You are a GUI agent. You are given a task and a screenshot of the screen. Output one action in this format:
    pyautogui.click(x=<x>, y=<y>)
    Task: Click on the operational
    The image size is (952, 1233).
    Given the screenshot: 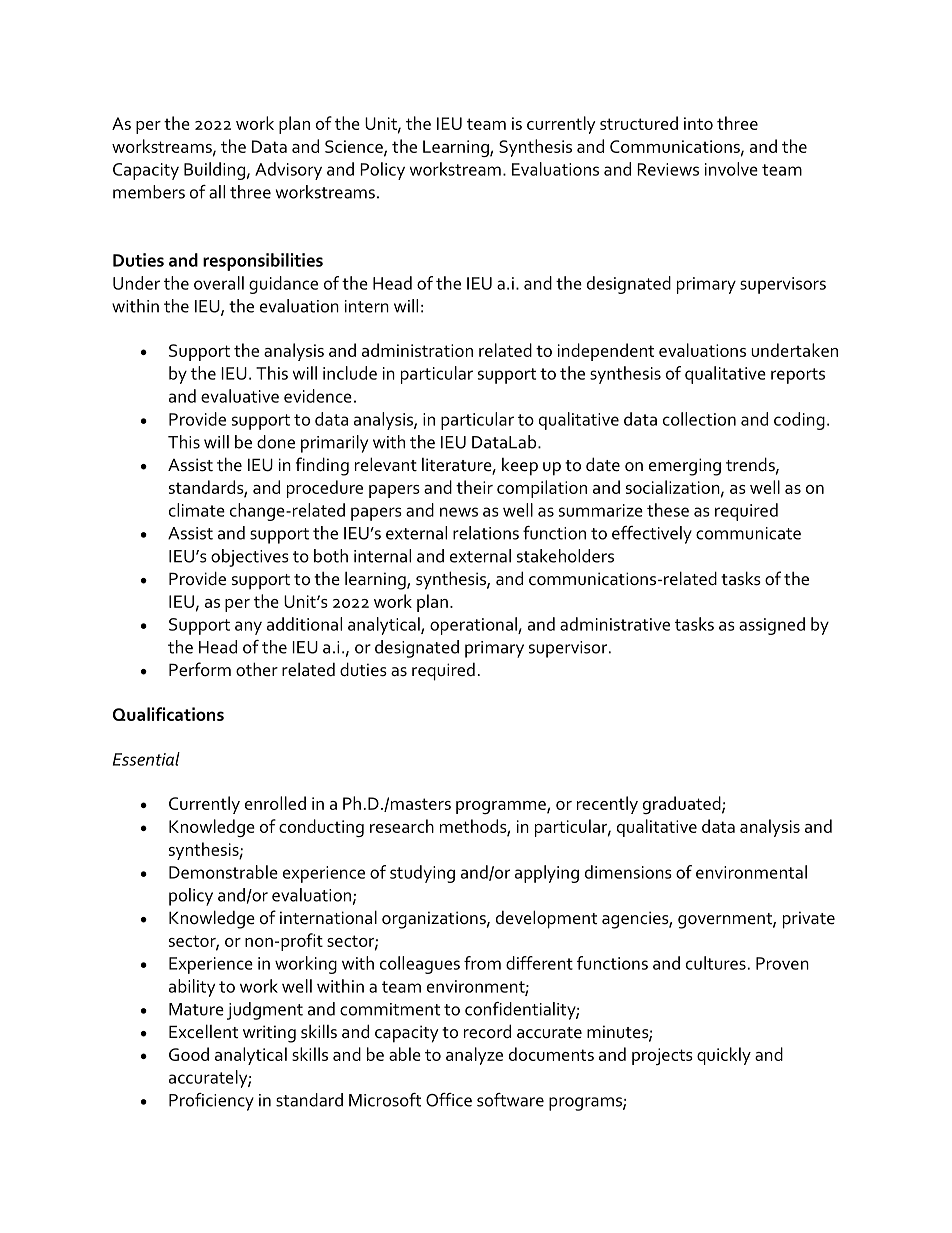 What is the action you would take?
    pyautogui.click(x=474, y=626)
